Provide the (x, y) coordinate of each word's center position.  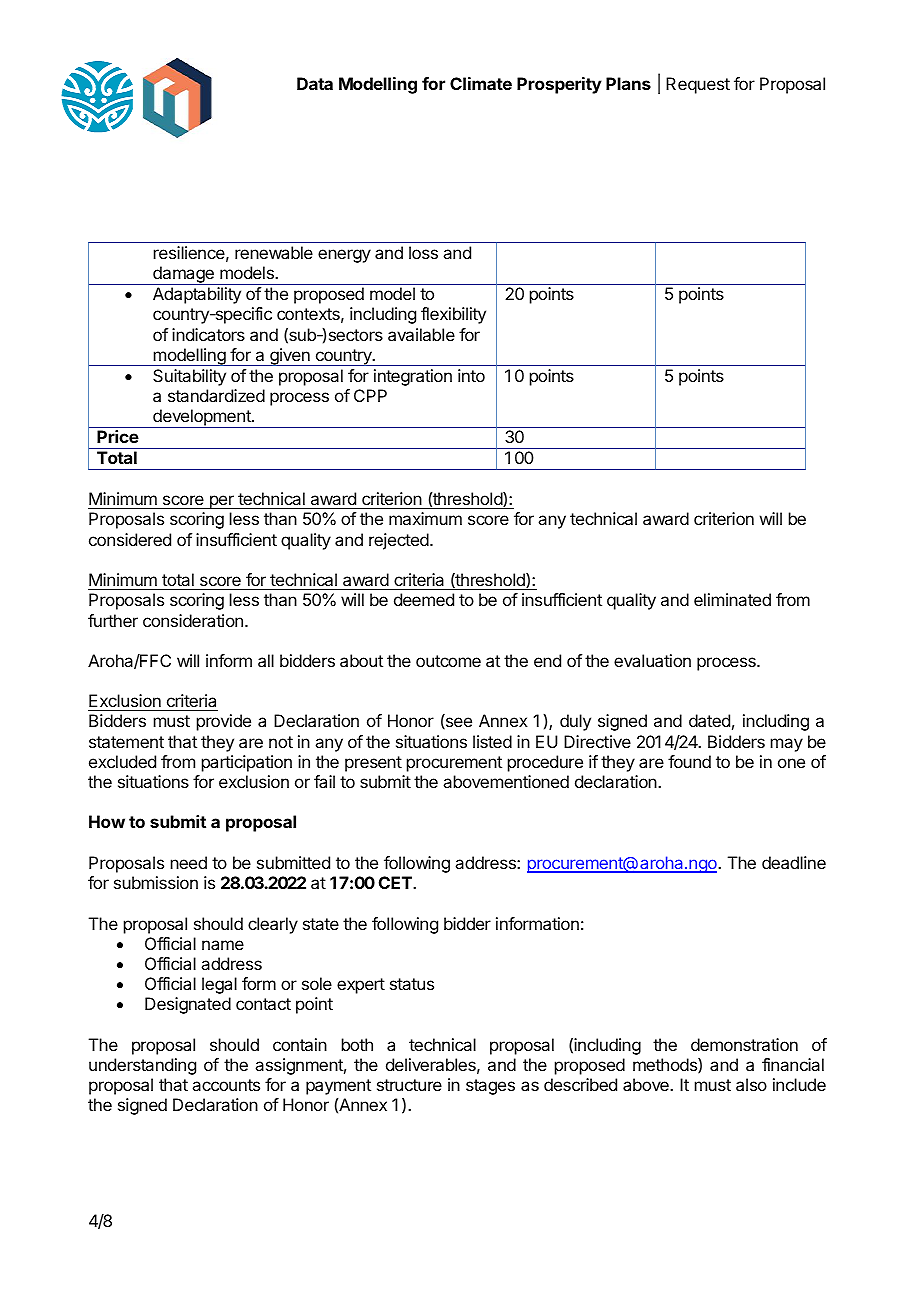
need (189, 862)
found (689, 761)
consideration (193, 620)
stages (490, 1087)
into (471, 375)
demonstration (744, 1044)
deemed (424, 599)
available (421, 334)
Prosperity (559, 85)
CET (396, 882)
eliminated (732, 599)
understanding (142, 1066)
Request (698, 85)
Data (315, 83)
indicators (208, 334)
